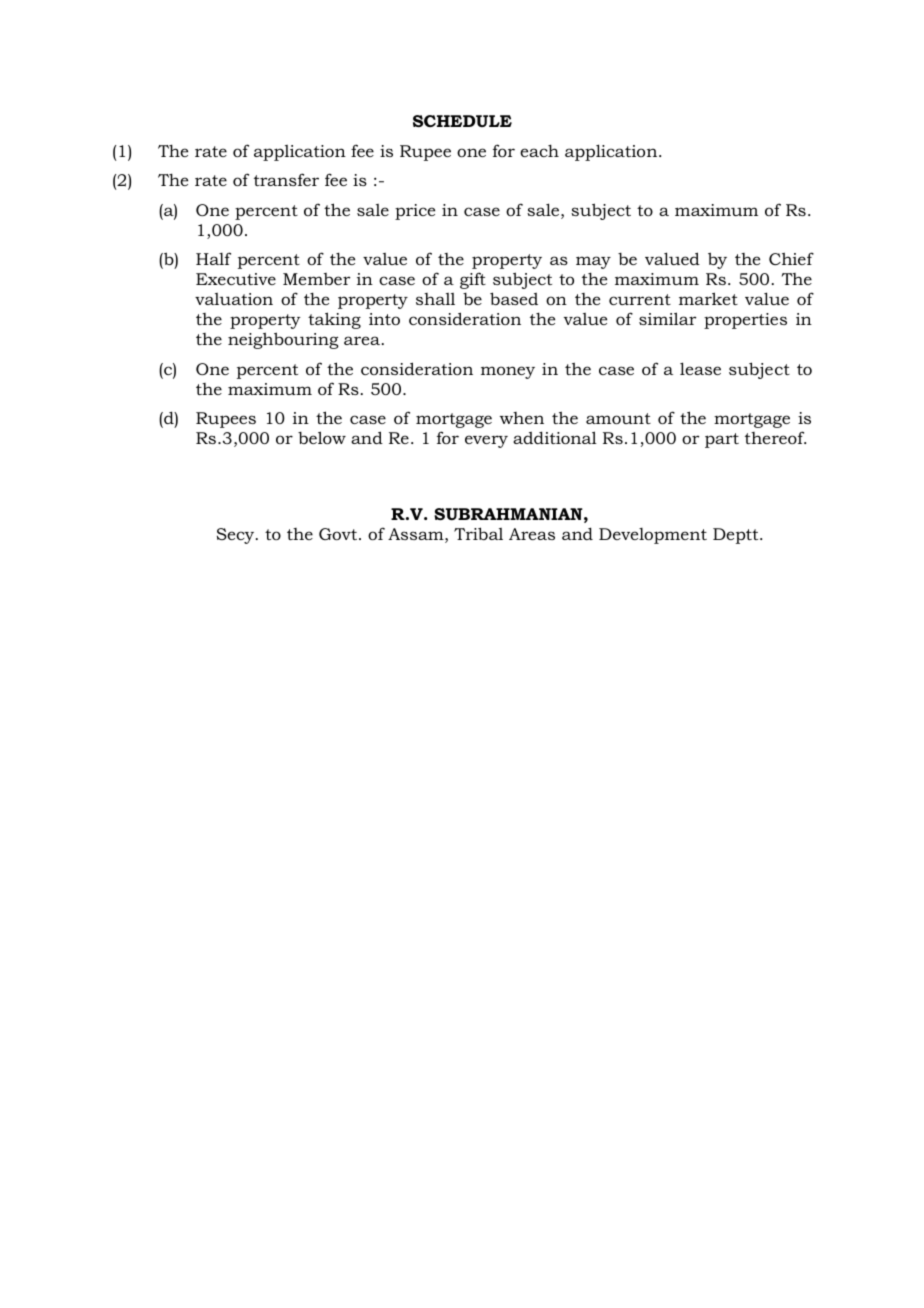 Image resolution: width=924 pixels, height=1308 pixels. I want to click on based, so click(514, 298).
